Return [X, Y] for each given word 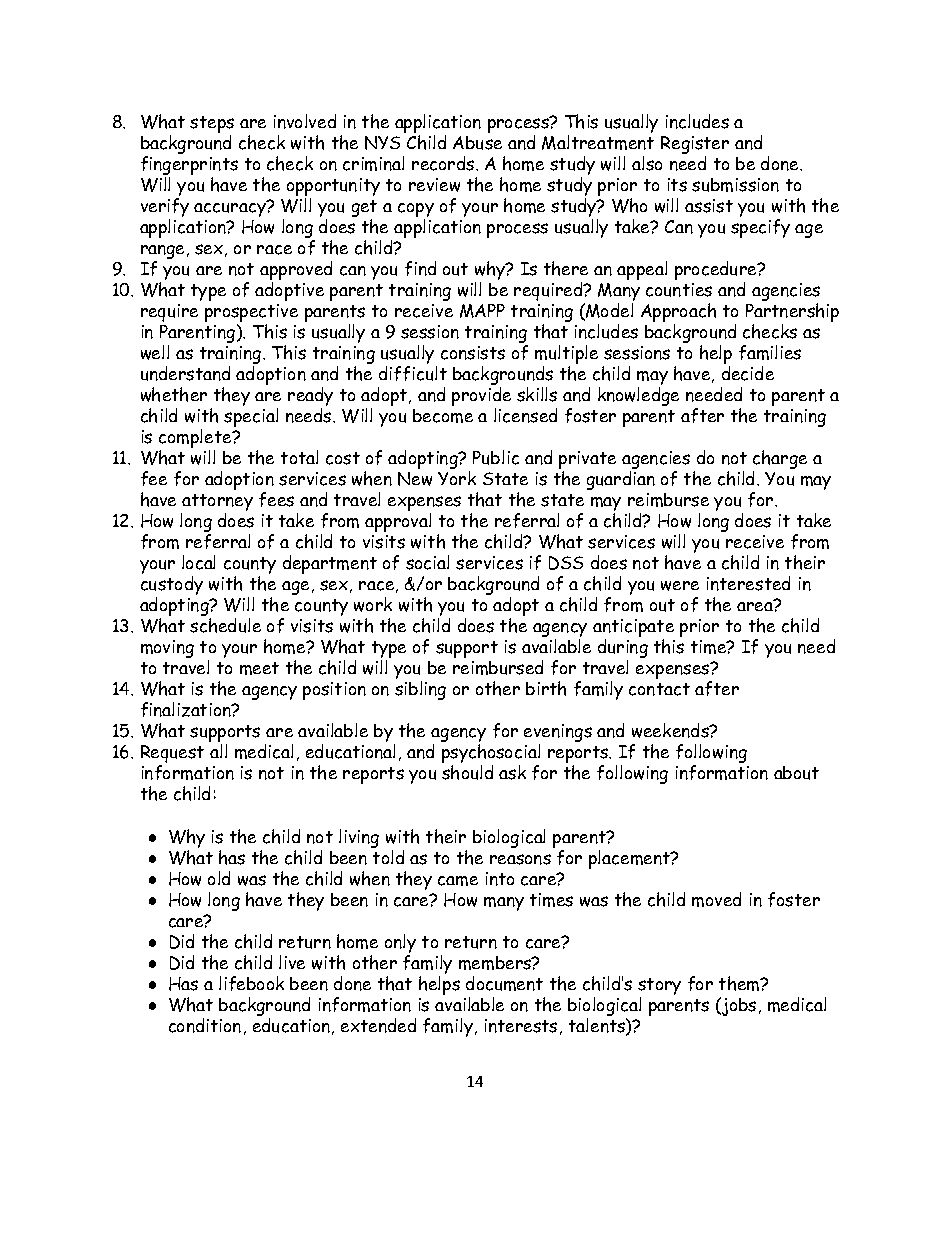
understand [185, 373]
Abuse [477, 143]
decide [748, 373]
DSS [566, 563]
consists [473, 353]
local [198, 562]
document [504, 983]
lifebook [251, 983]
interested [748, 583]
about [796, 773]
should [467, 772]
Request [172, 755]
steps [212, 126]
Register [695, 146]
